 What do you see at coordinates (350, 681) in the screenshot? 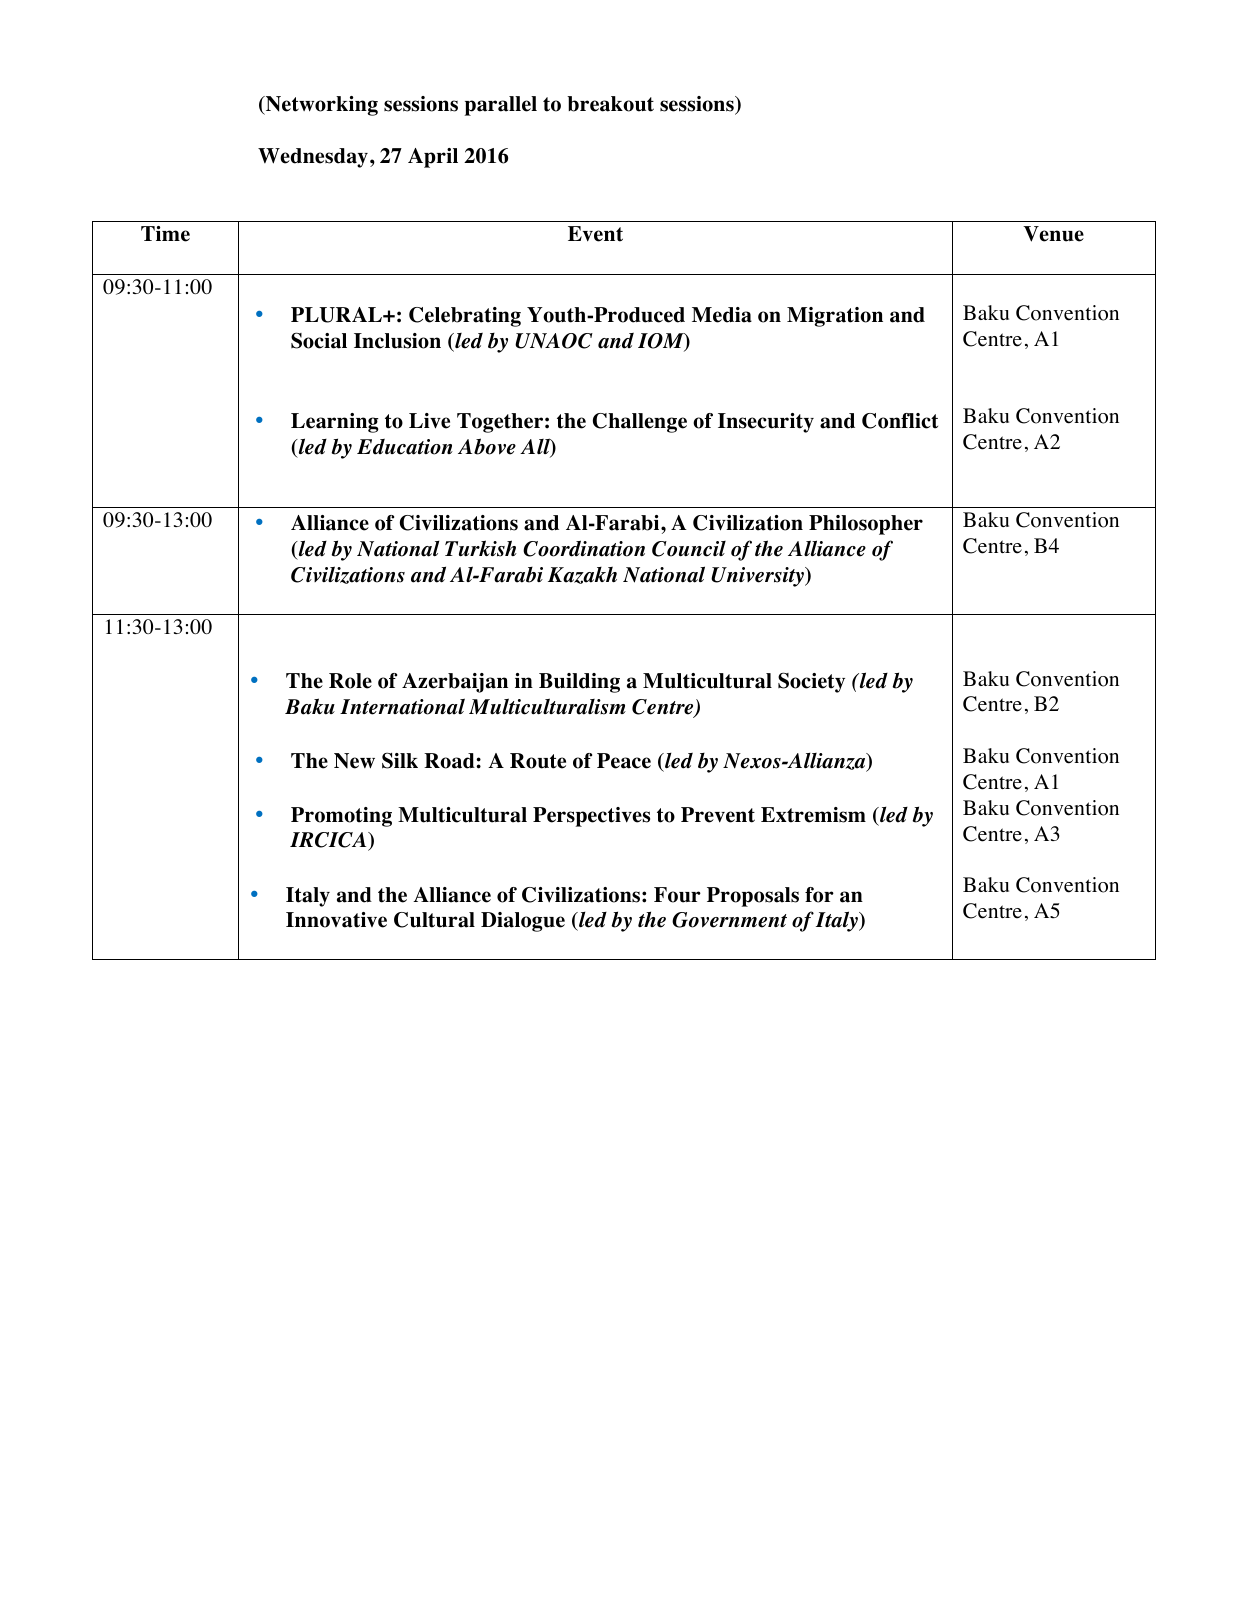
I see `Role` at bounding box center [350, 681].
